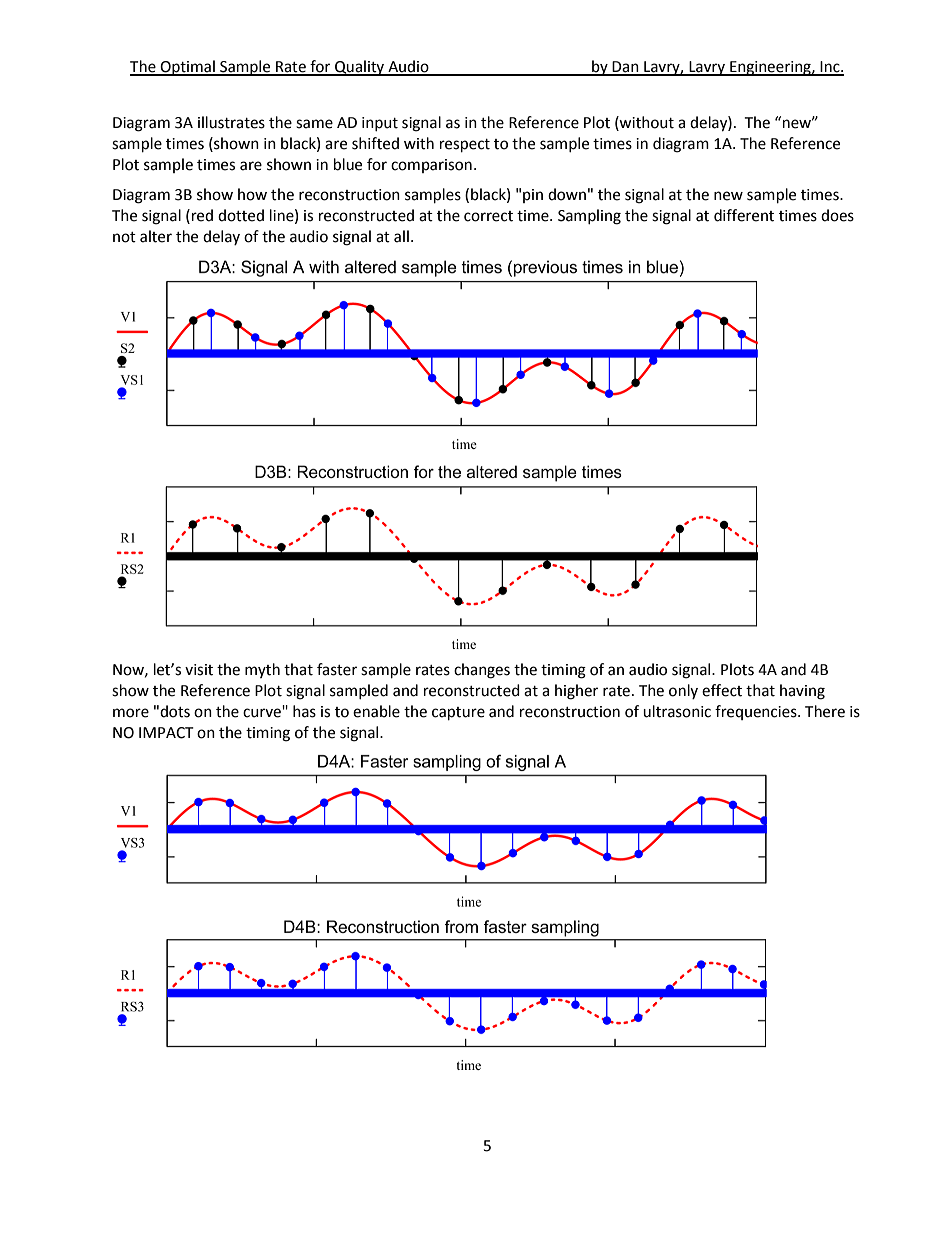  I want to click on alter, so click(156, 236).
